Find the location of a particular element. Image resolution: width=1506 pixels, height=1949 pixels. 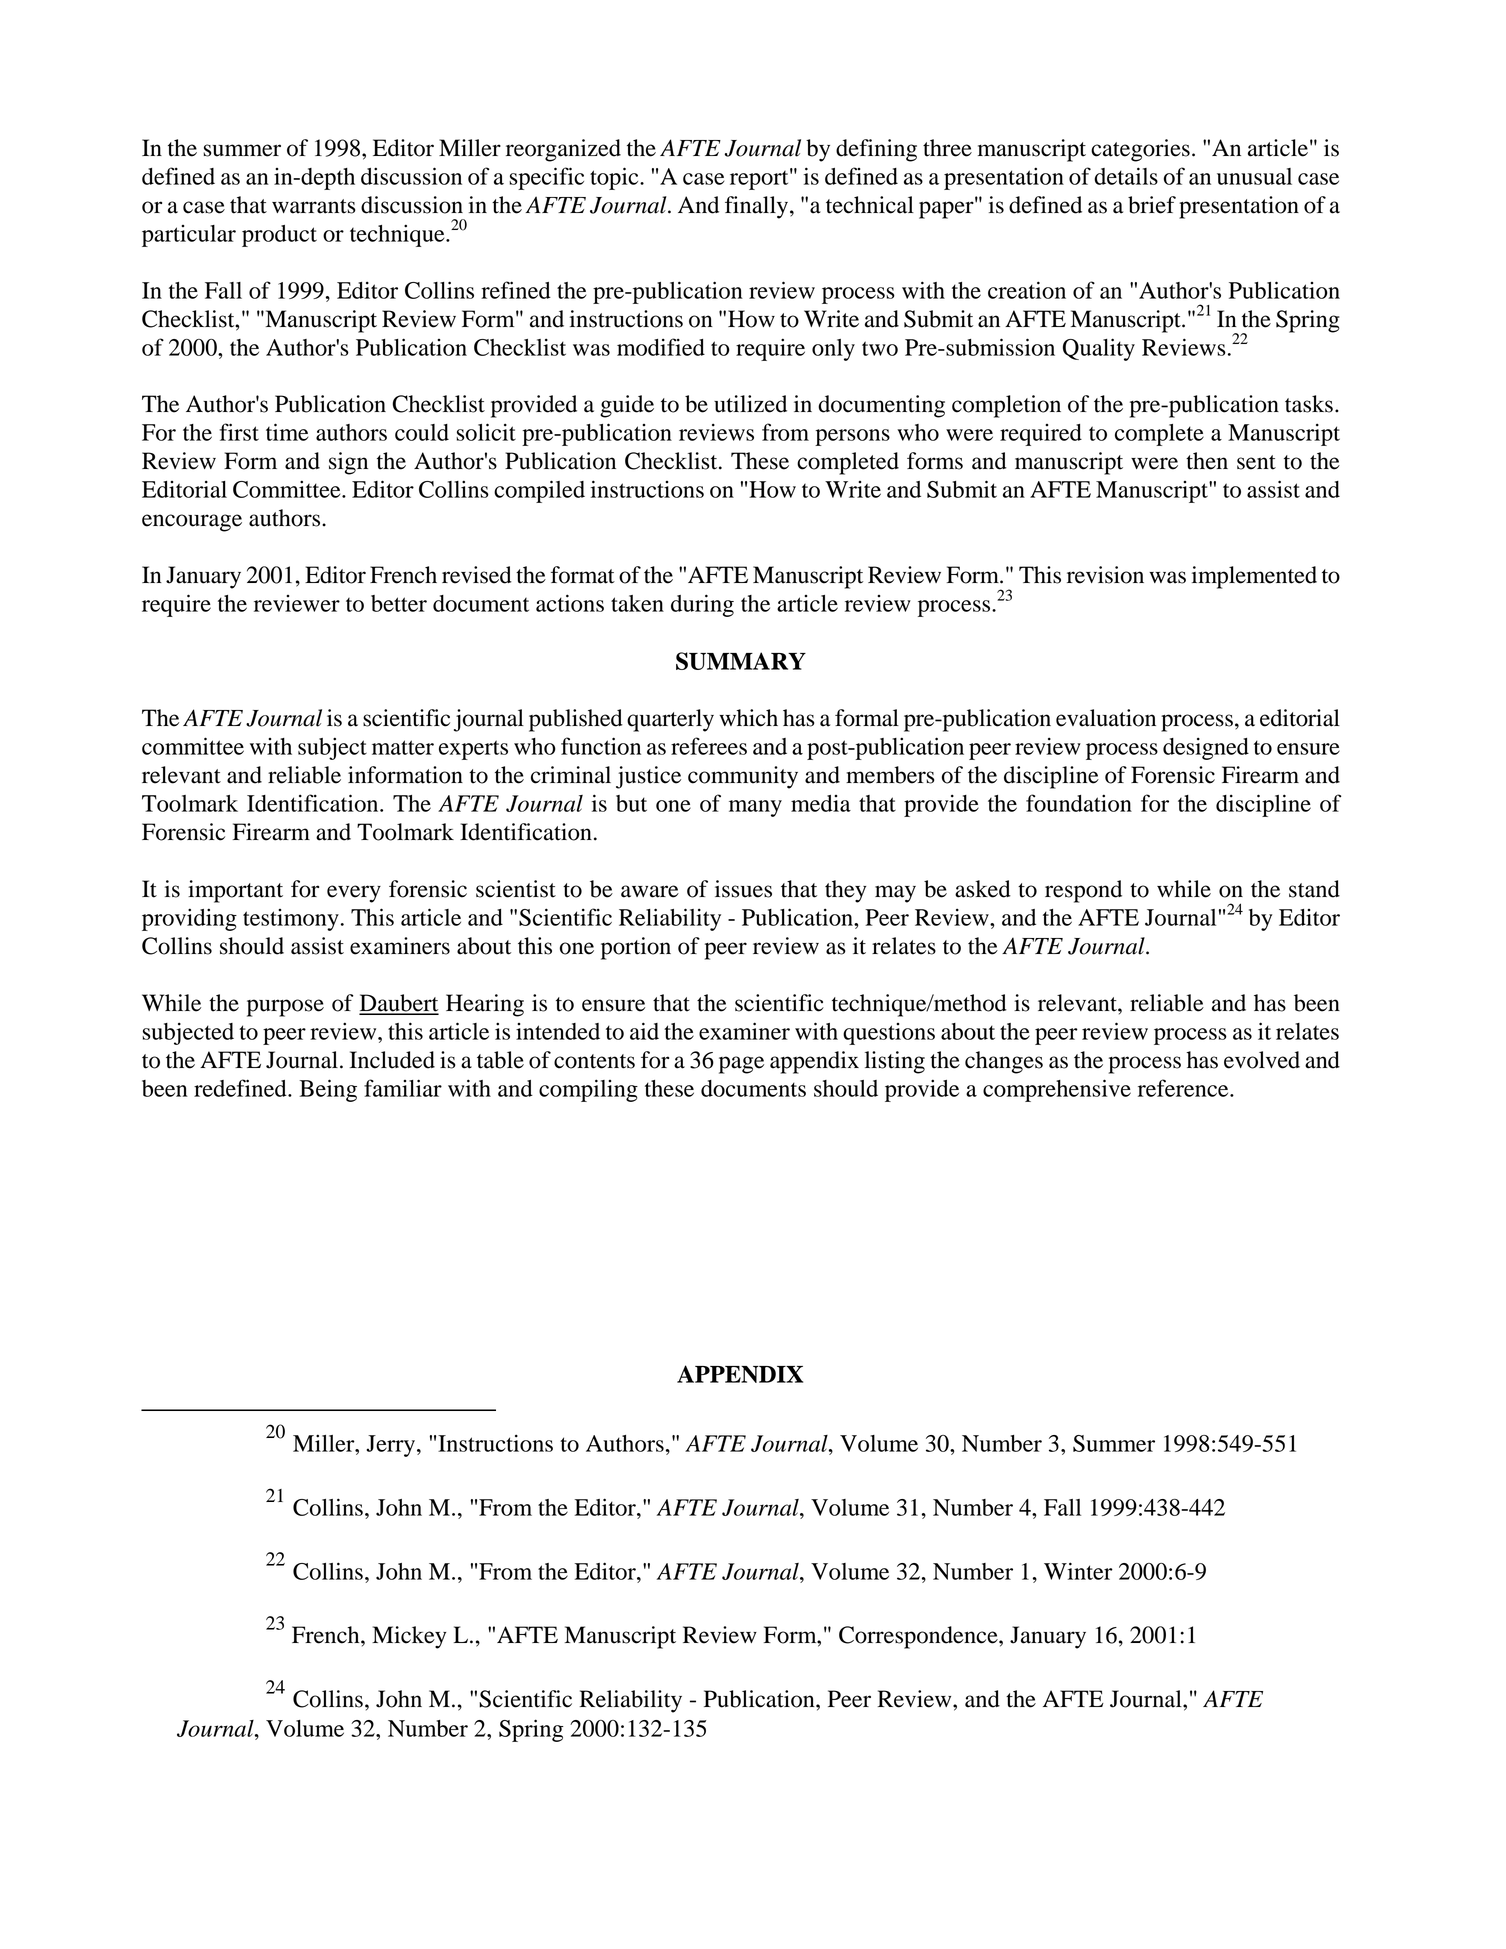

Being is located at coordinates (328, 1090).
